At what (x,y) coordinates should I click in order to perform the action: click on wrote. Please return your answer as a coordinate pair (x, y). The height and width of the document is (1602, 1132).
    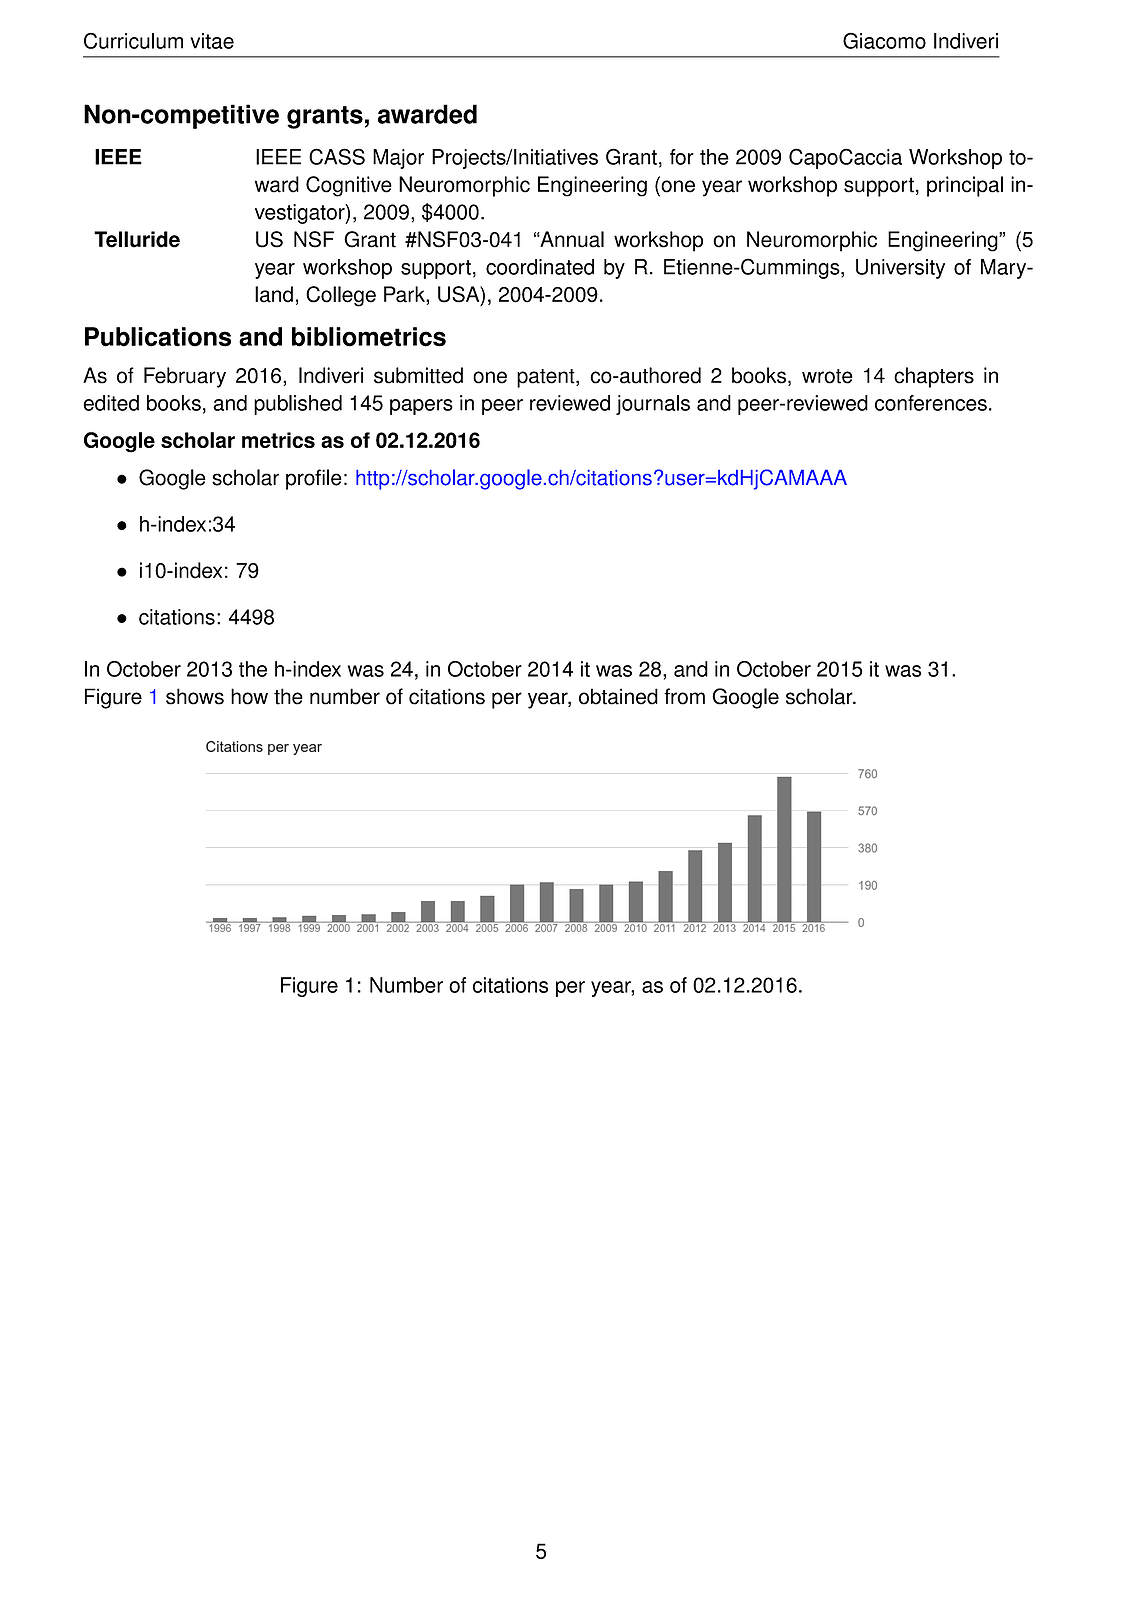
    Looking at the image, I should click on (827, 376).
